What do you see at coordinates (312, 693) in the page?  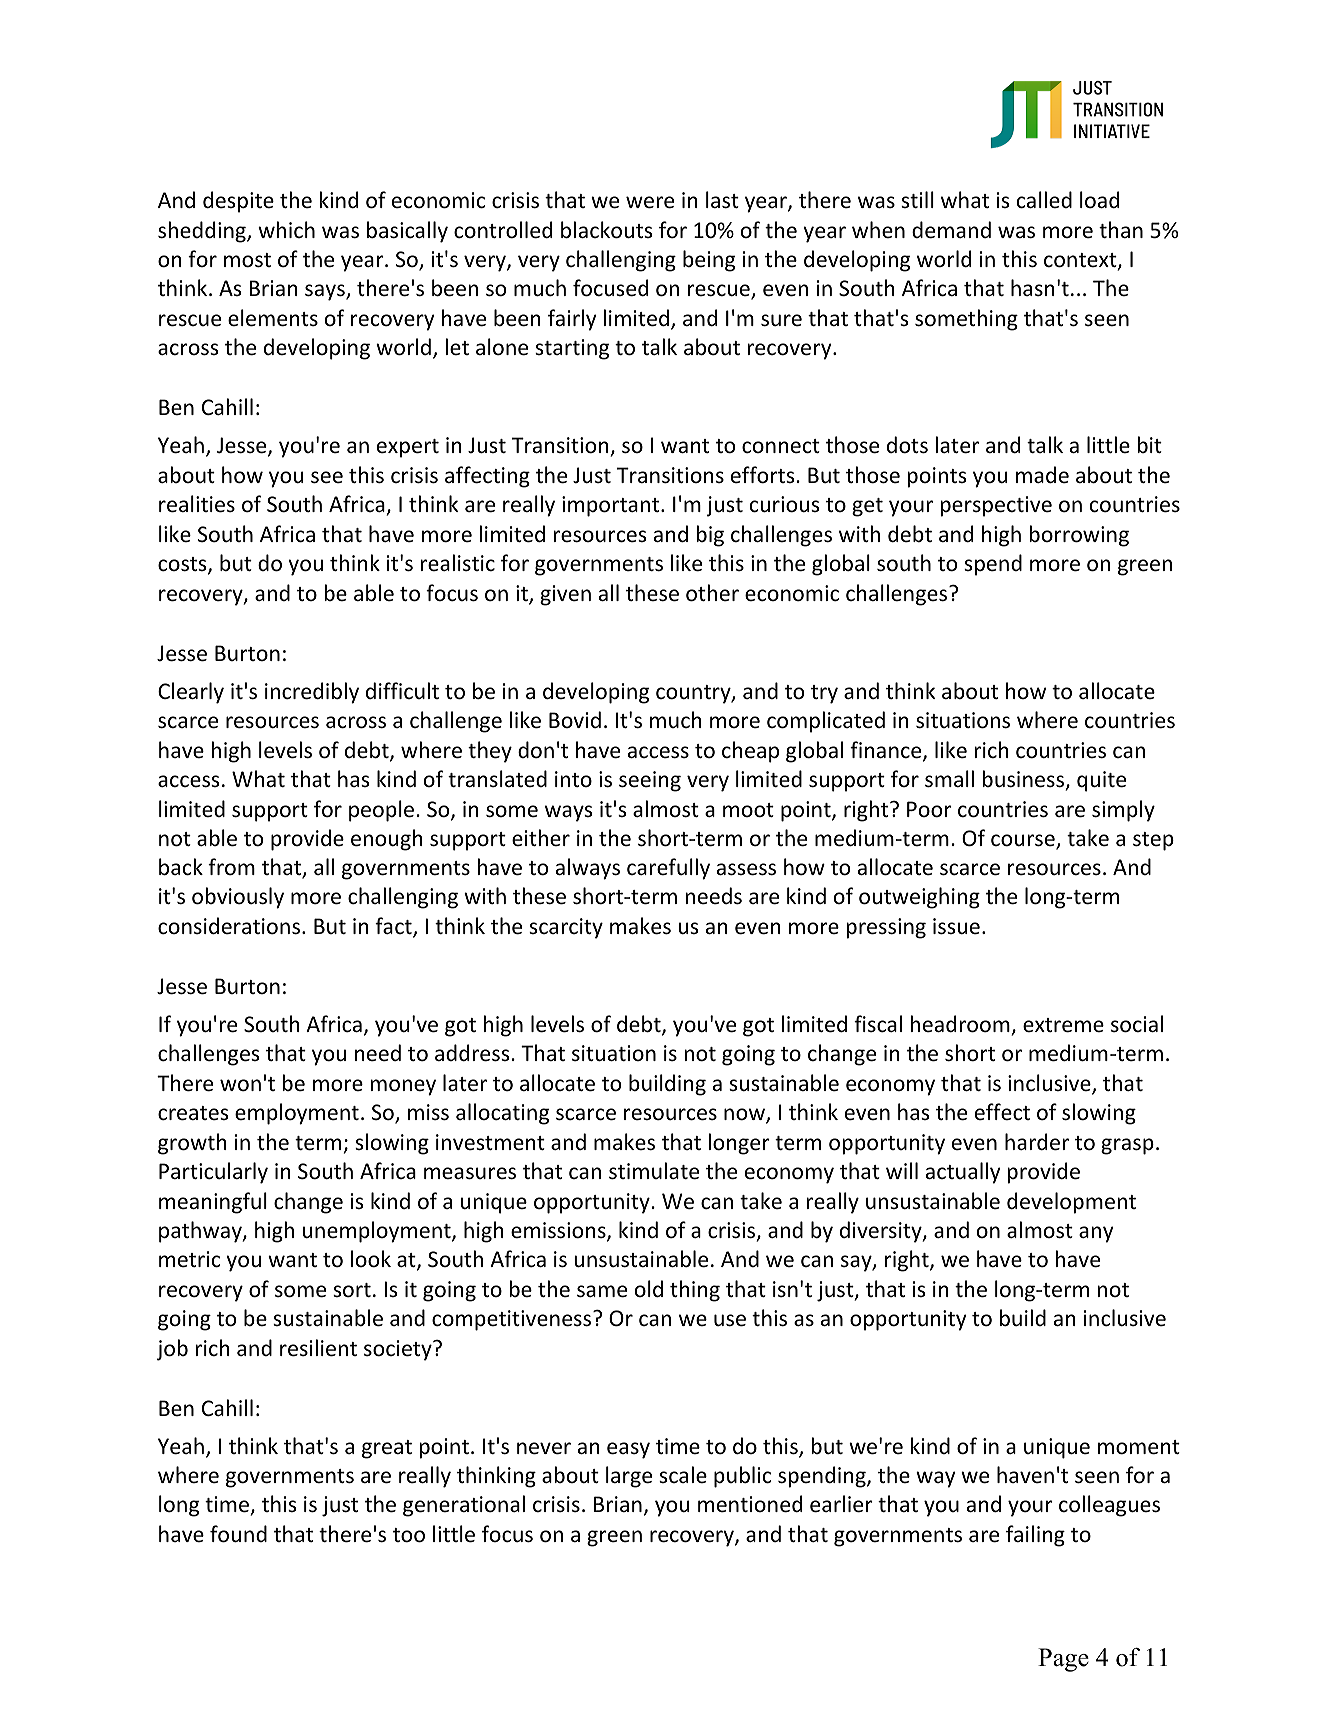 I see `incredibly` at bounding box center [312, 693].
